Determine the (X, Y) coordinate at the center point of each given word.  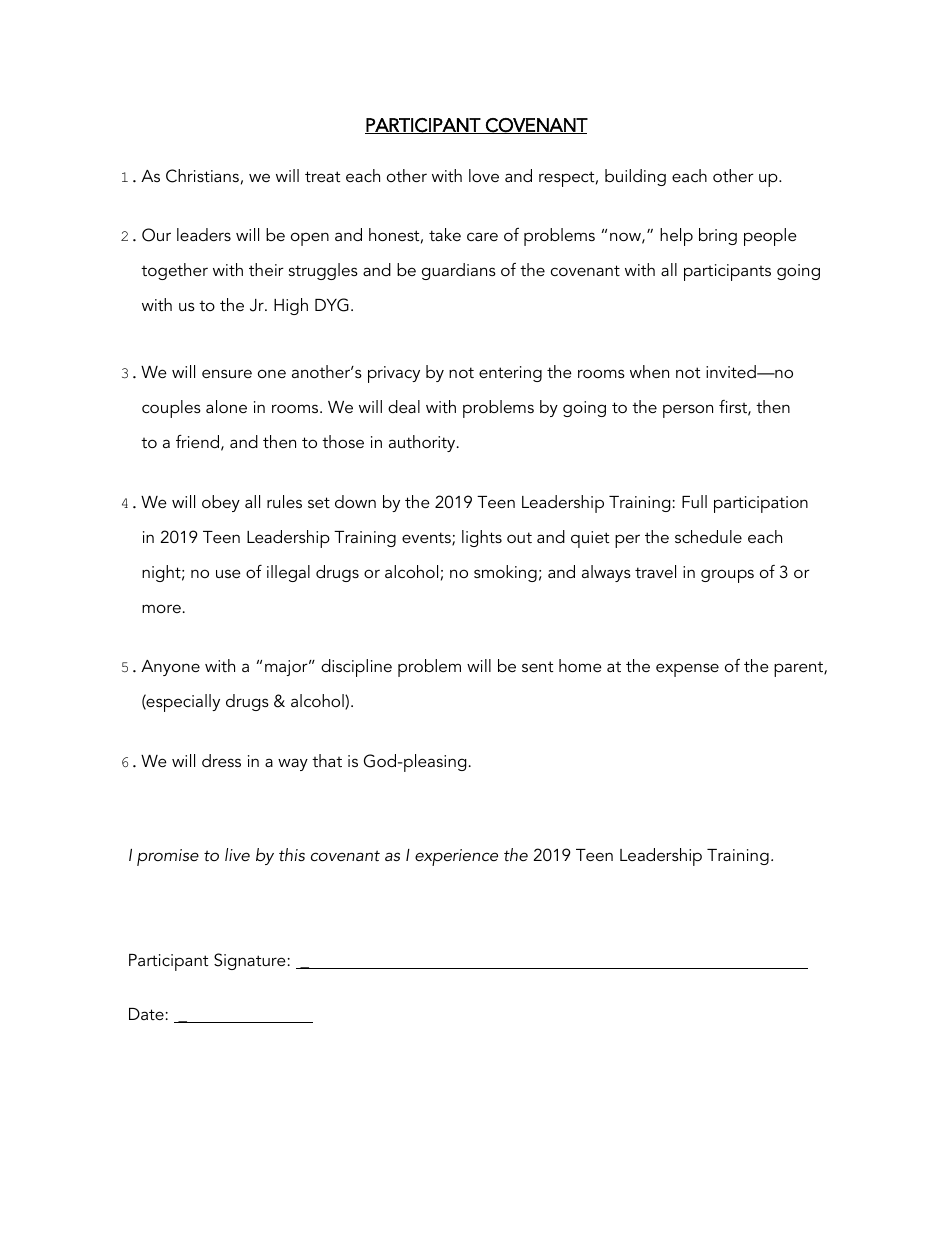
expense (687, 670)
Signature (250, 961)
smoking (505, 573)
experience (456, 857)
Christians (202, 176)
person (688, 411)
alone (226, 406)
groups (727, 576)
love (484, 175)
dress (221, 760)
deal (404, 406)
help (676, 237)
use (228, 573)
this (292, 854)
